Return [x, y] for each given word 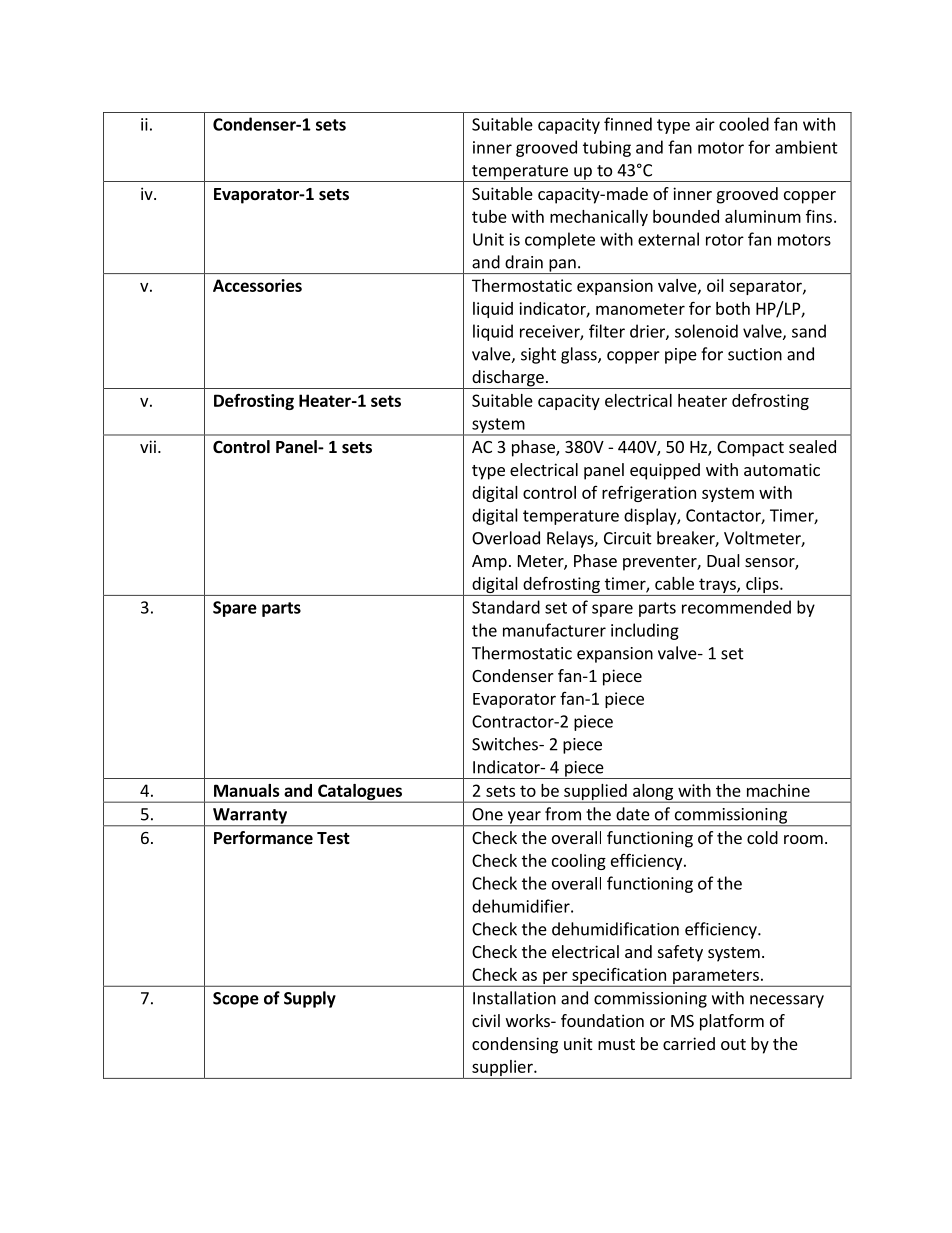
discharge [508, 379]
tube [489, 216]
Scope [236, 1000]
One [487, 814]
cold [762, 837]
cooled [744, 124]
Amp [489, 563]
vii [148, 446]
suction [755, 354]
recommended [736, 607]
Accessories [257, 285]
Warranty [250, 817]
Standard [506, 607]
